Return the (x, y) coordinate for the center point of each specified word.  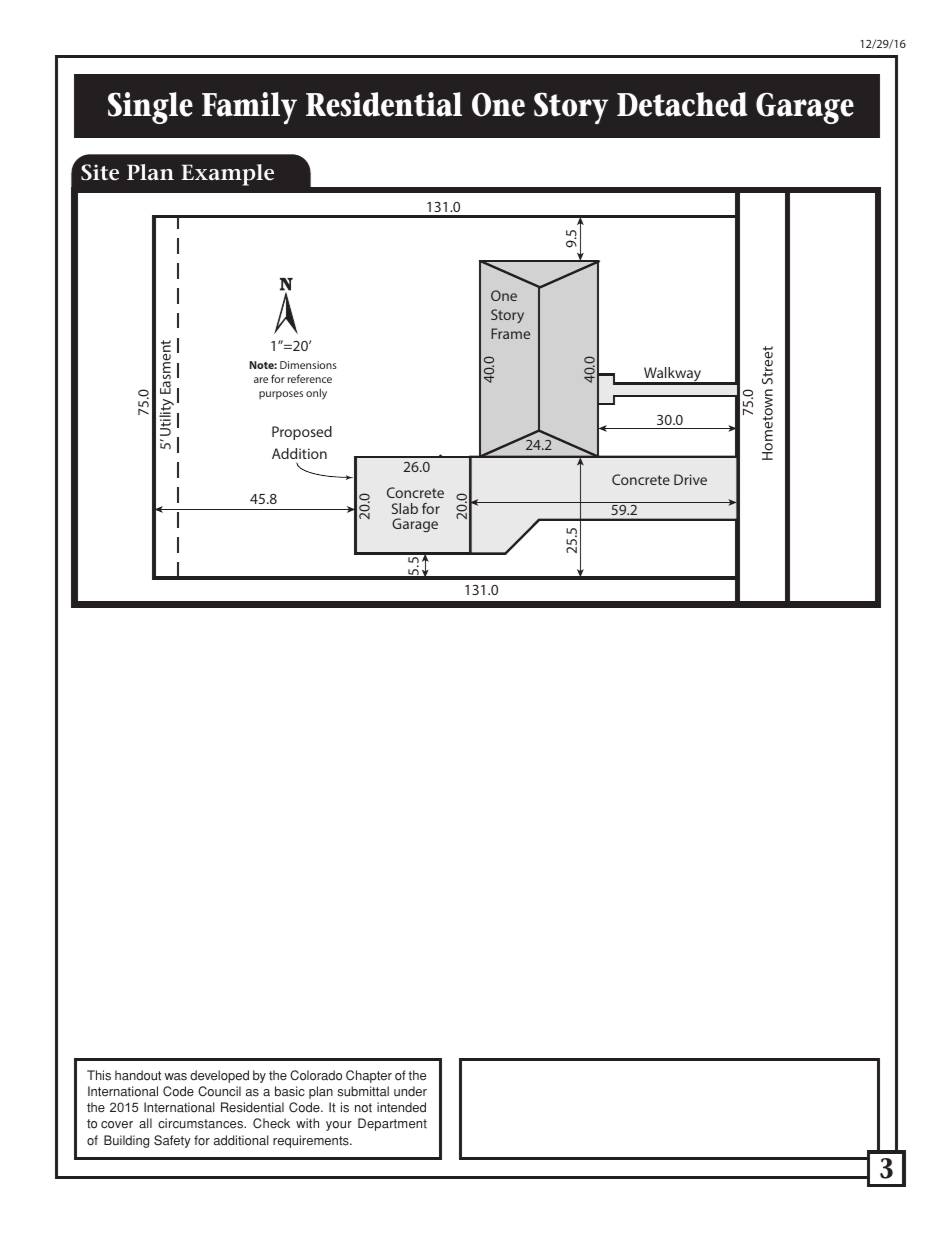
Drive (690, 479)
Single (150, 108)
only (316, 394)
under (410, 1091)
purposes (281, 395)
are (261, 380)
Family (249, 108)
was (175, 1077)
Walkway (672, 375)
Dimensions (308, 365)
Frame (510, 333)
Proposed (302, 433)
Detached (682, 104)
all (145, 1123)
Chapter (369, 1076)
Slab (405, 508)
